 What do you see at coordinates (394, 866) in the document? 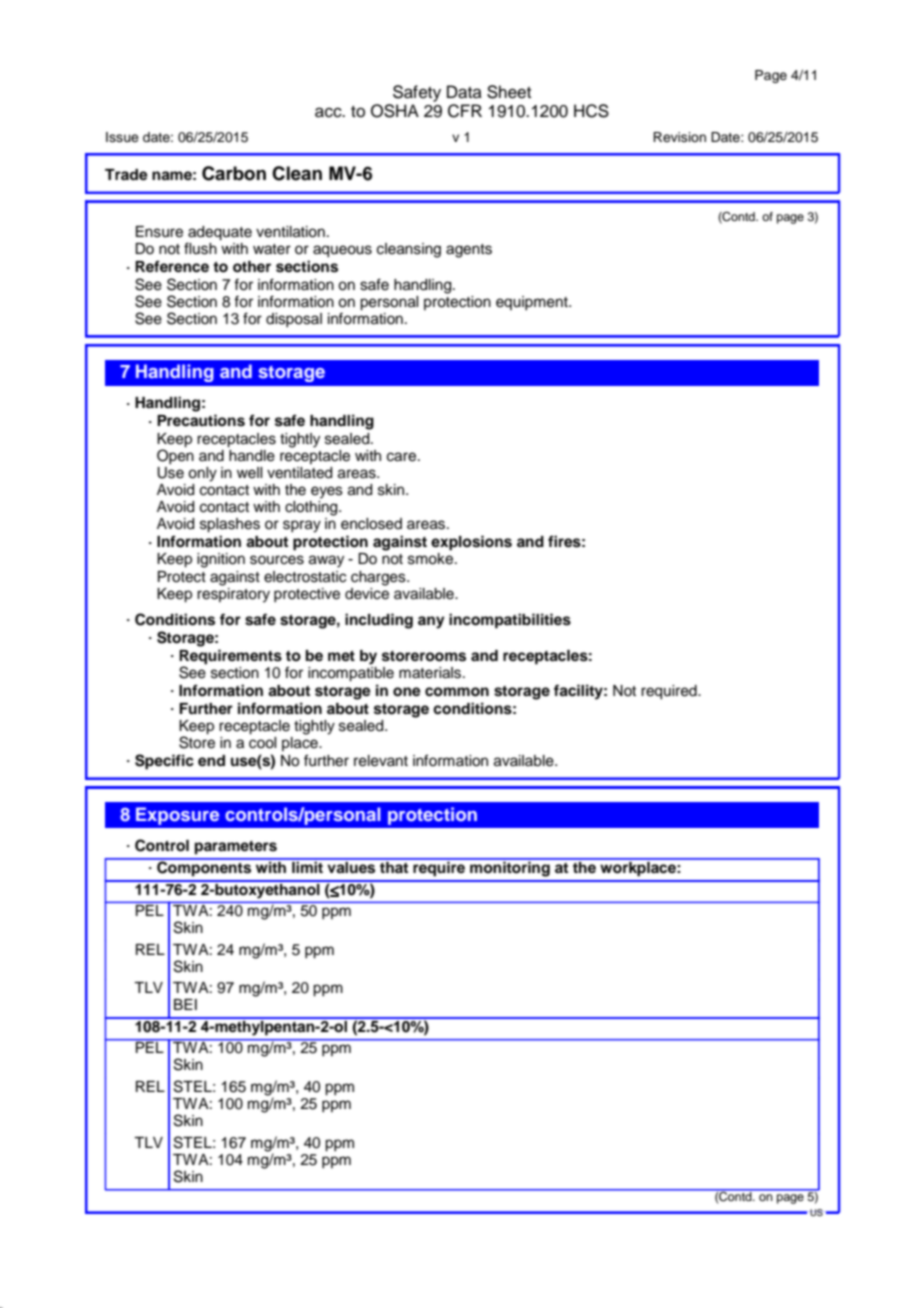
I see `that` at bounding box center [394, 866].
